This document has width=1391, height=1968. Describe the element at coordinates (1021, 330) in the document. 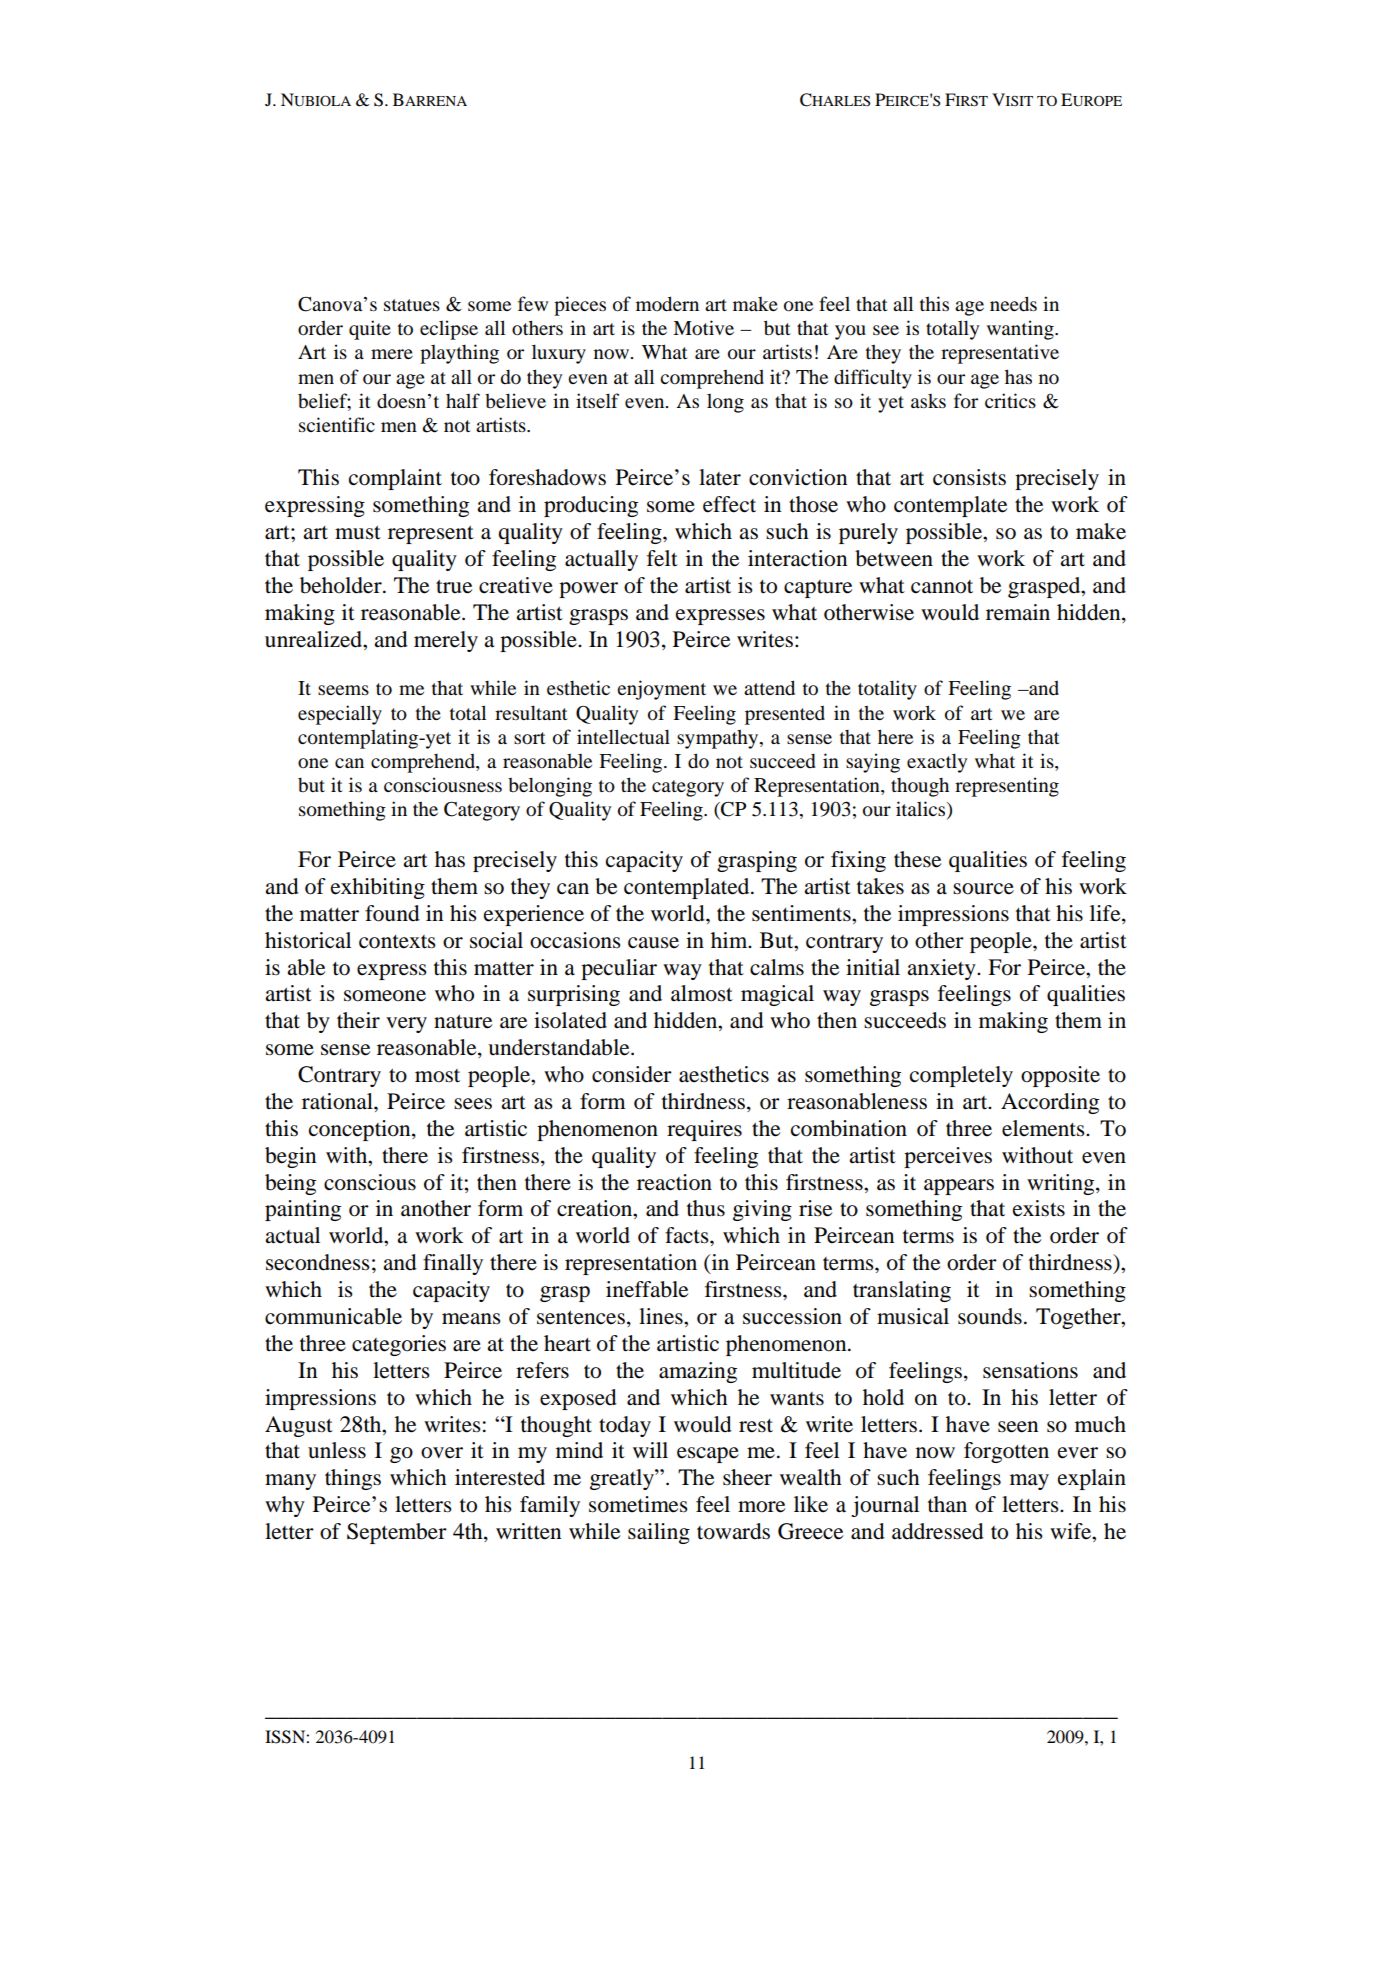

I see `wanting` at that location.
